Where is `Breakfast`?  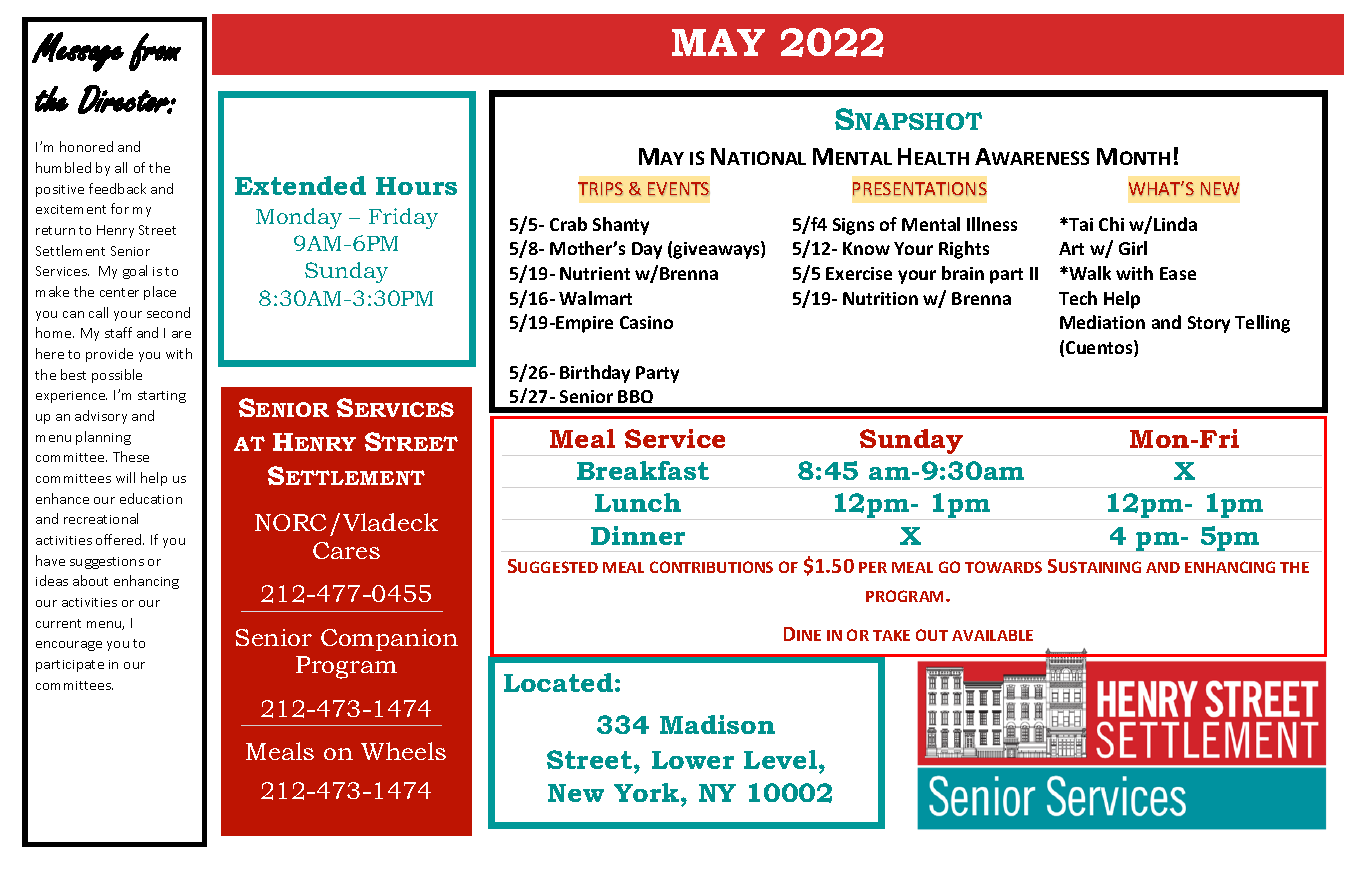
Breakfast is located at coordinates (643, 470).
